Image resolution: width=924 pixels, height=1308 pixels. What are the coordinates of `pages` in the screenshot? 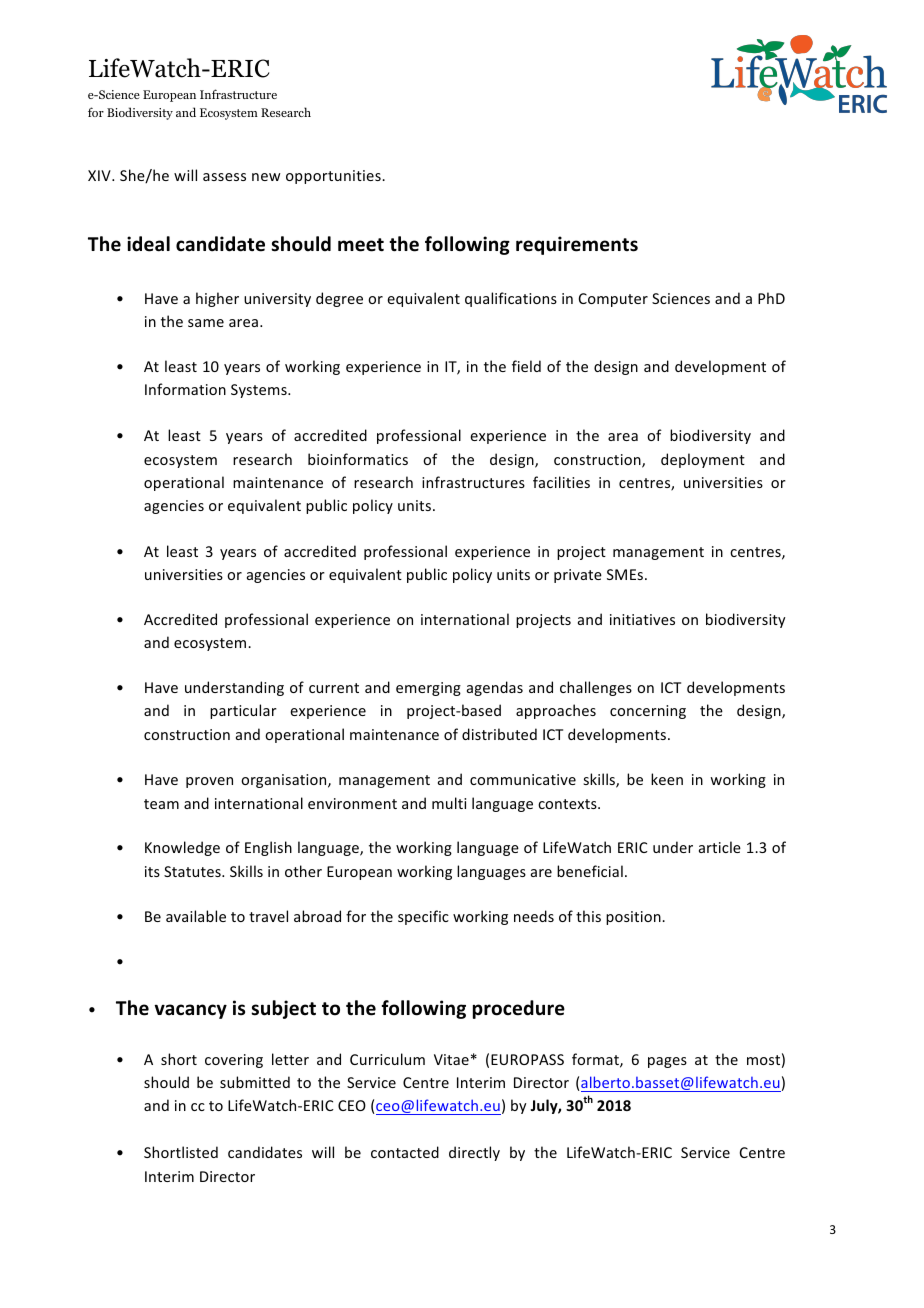 It's located at (667, 1062).
